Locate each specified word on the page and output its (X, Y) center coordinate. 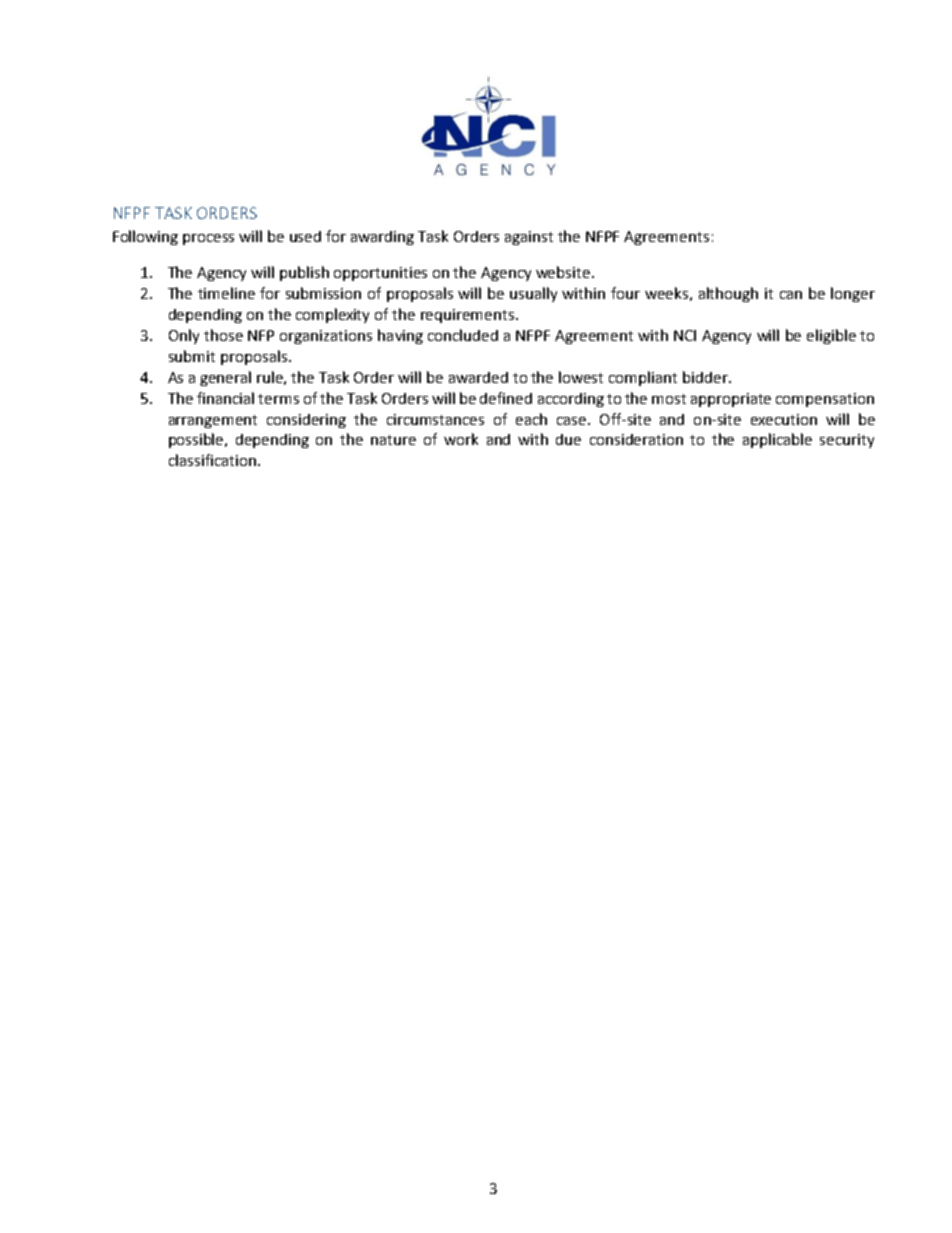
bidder (706, 377)
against (529, 238)
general (225, 378)
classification (212, 460)
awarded (478, 377)
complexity (332, 315)
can (791, 295)
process (208, 239)
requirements (467, 316)
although (728, 294)
